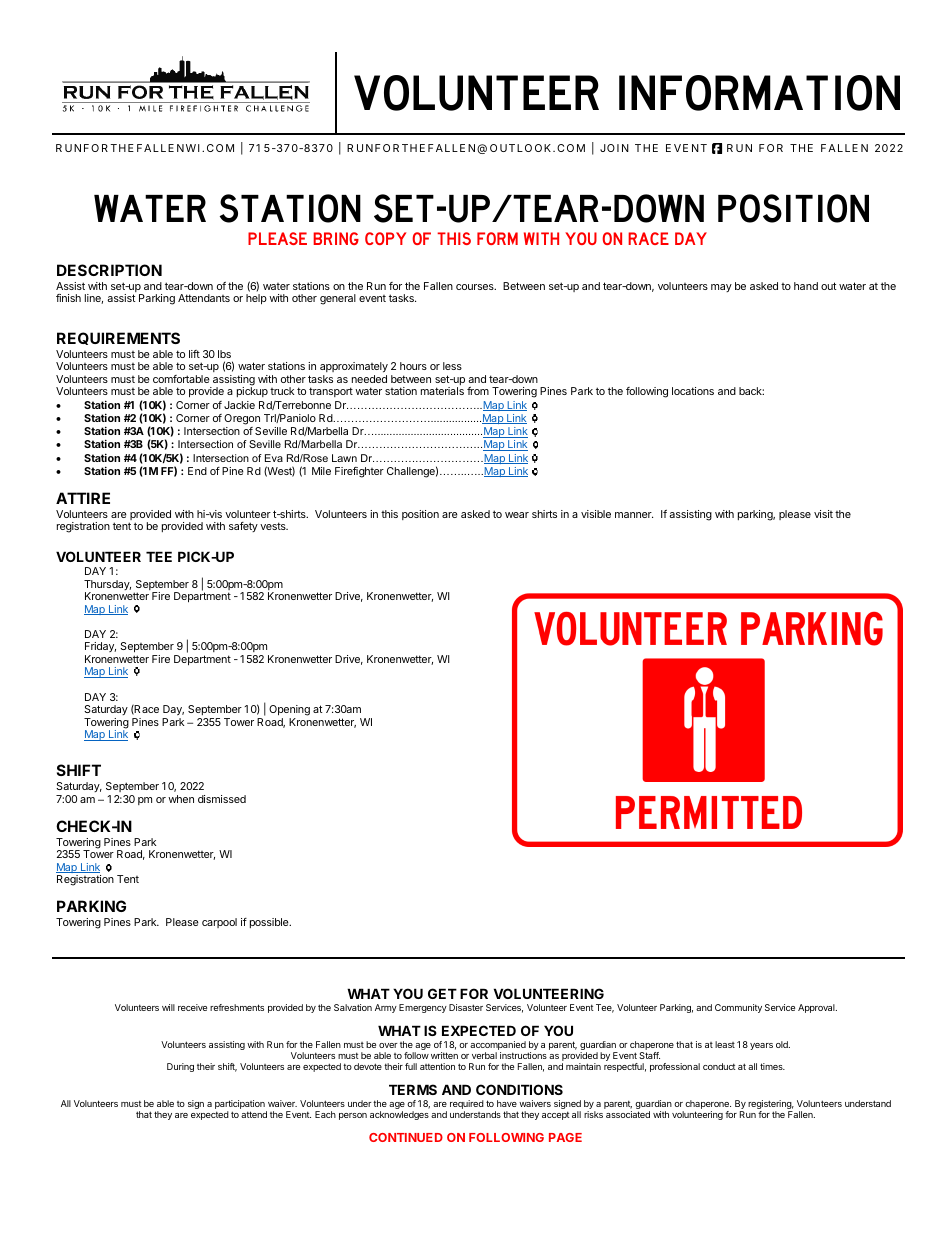 The image size is (952, 1233). Describe the element at coordinates (107, 586) in the document. I see `Thursday` at that location.
